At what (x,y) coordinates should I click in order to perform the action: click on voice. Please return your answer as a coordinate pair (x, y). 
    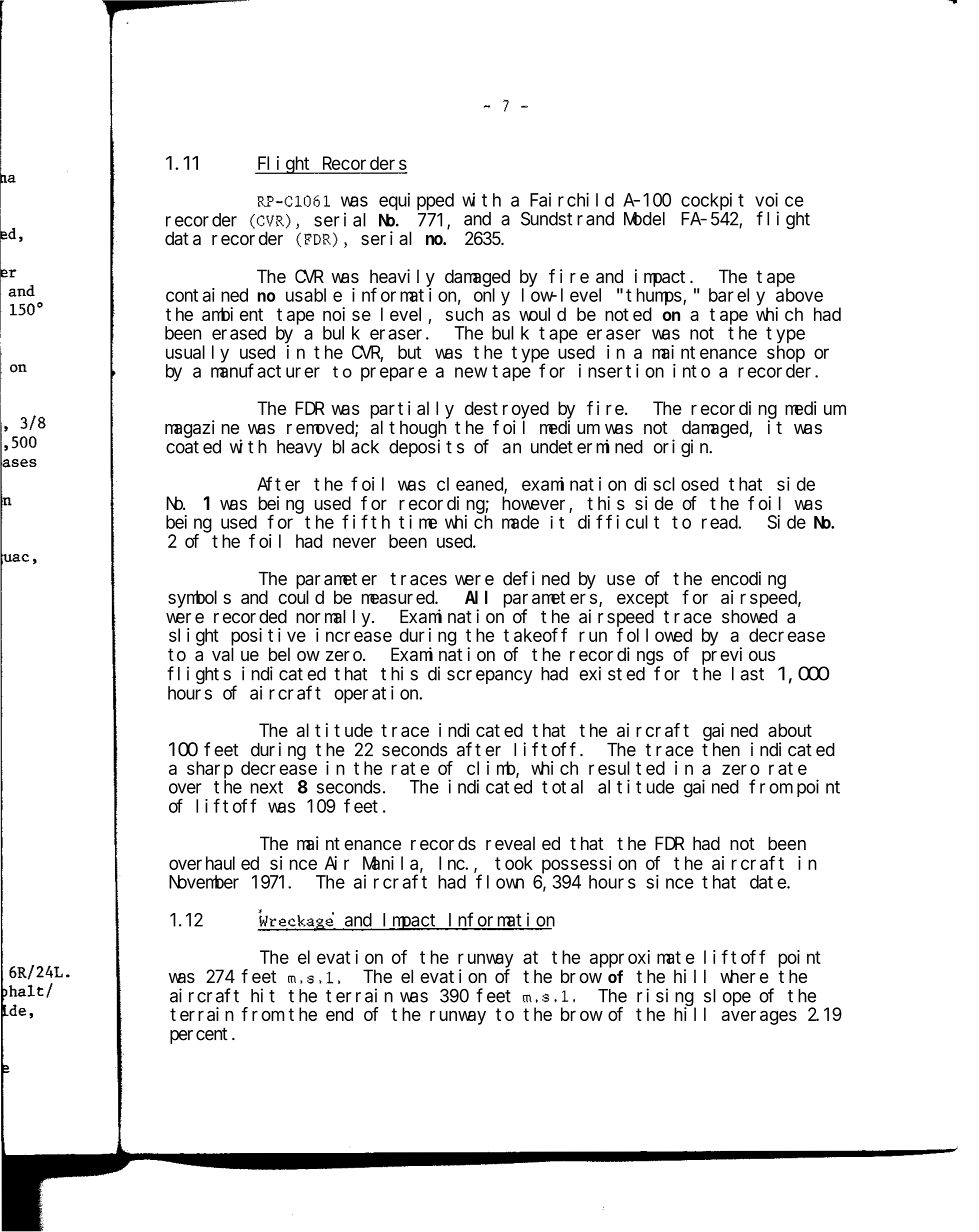
    Looking at the image, I should click on (779, 200).
